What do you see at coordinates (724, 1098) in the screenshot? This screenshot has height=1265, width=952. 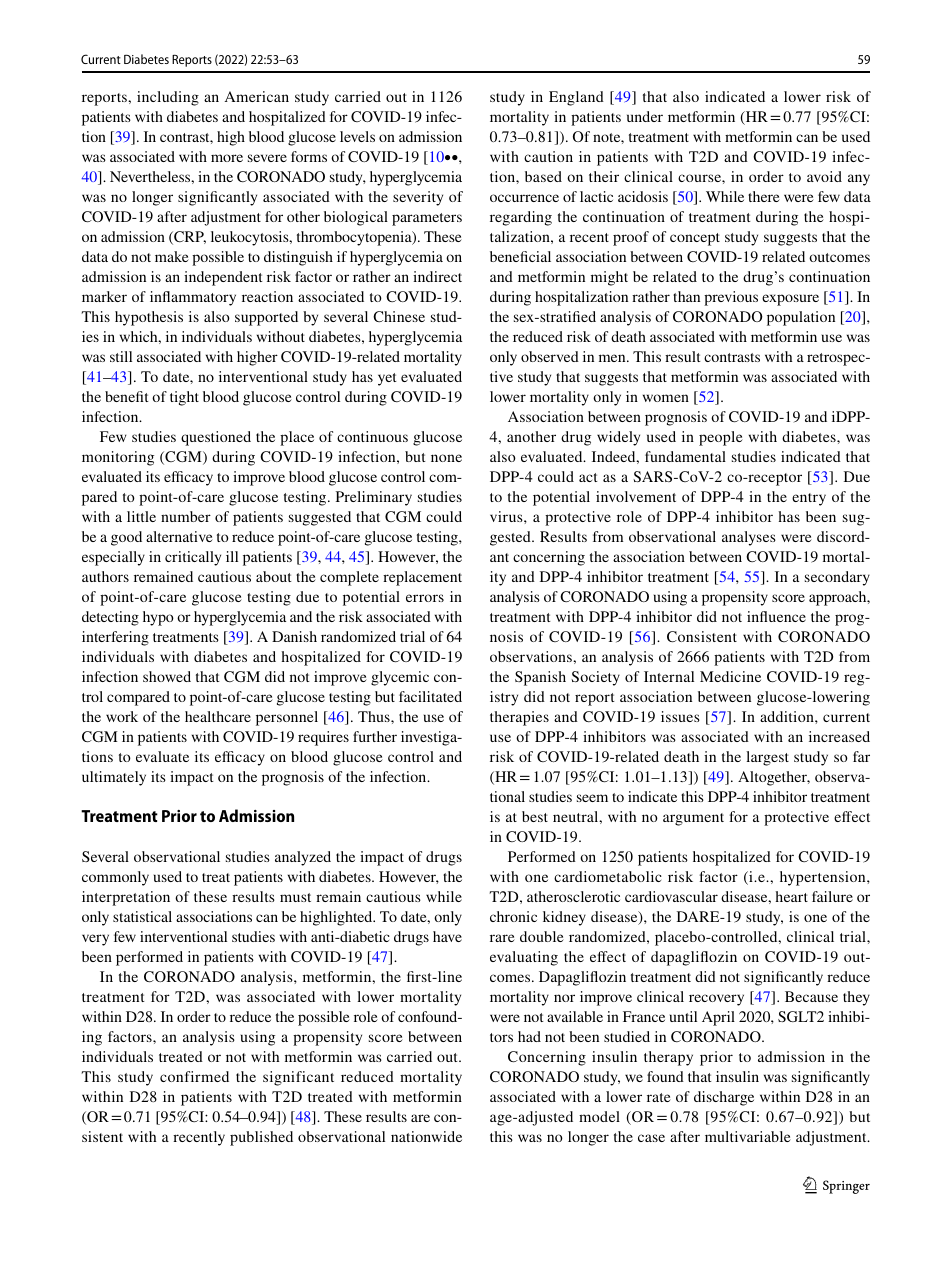 I see `discharge` at bounding box center [724, 1098].
